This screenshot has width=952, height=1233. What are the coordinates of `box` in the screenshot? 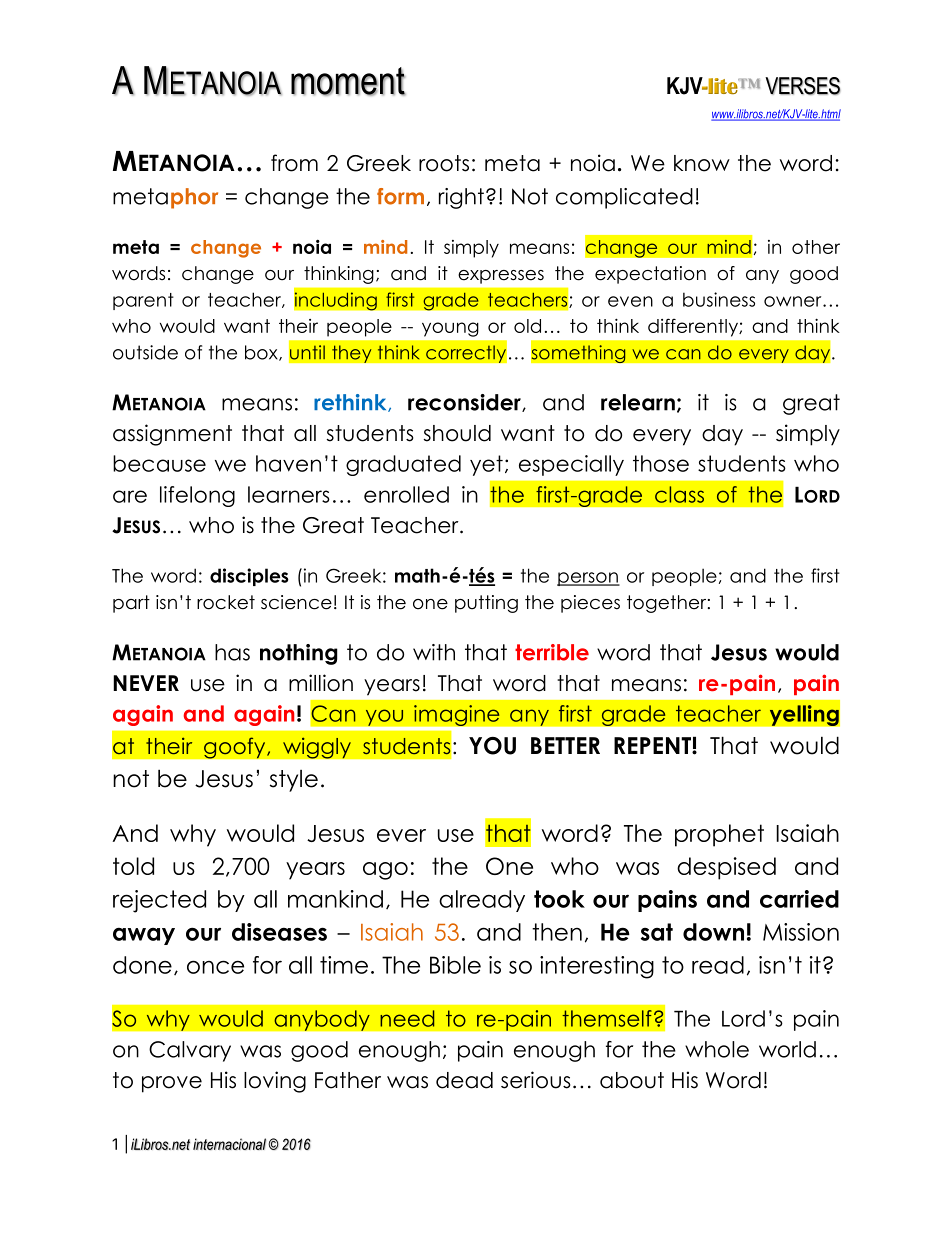 It's located at (262, 353).
